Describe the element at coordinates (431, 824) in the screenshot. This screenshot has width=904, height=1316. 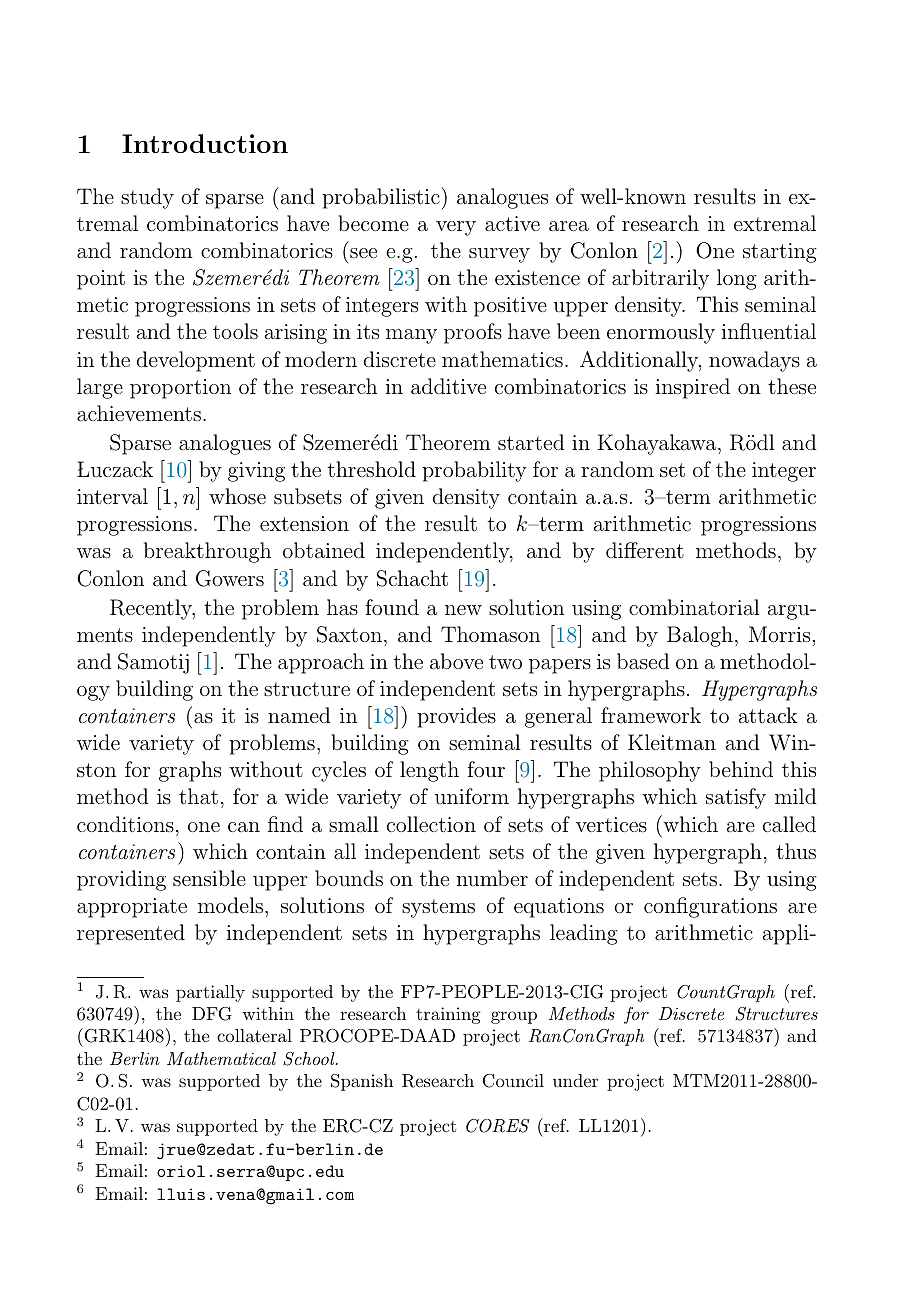
I see `collection` at that location.
